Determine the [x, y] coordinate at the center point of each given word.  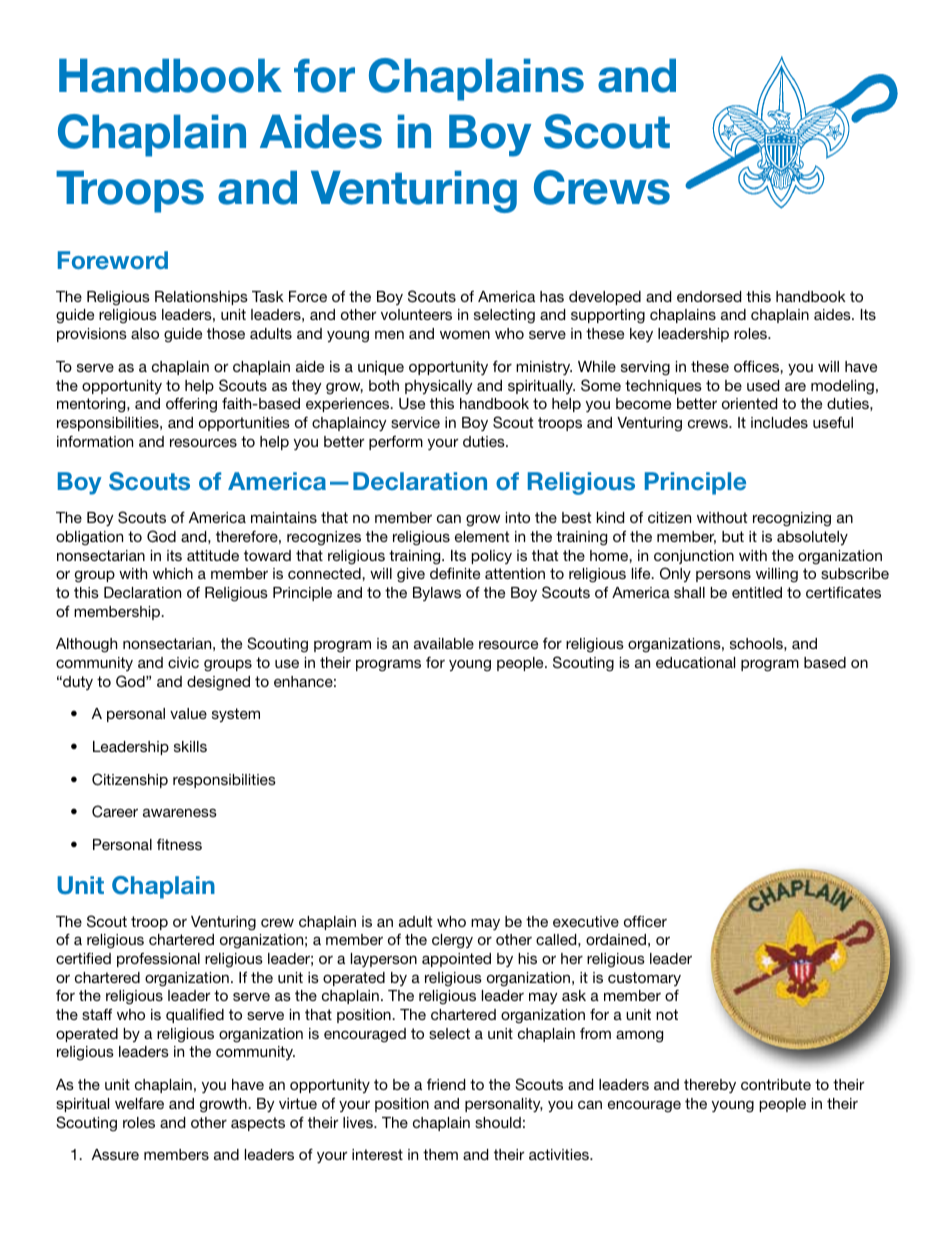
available [444, 643]
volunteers [416, 314]
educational [695, 662]
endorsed [709, 296]
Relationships [201, 298]
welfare [139, 1103]
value [188, 713]
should [498, 1122]
